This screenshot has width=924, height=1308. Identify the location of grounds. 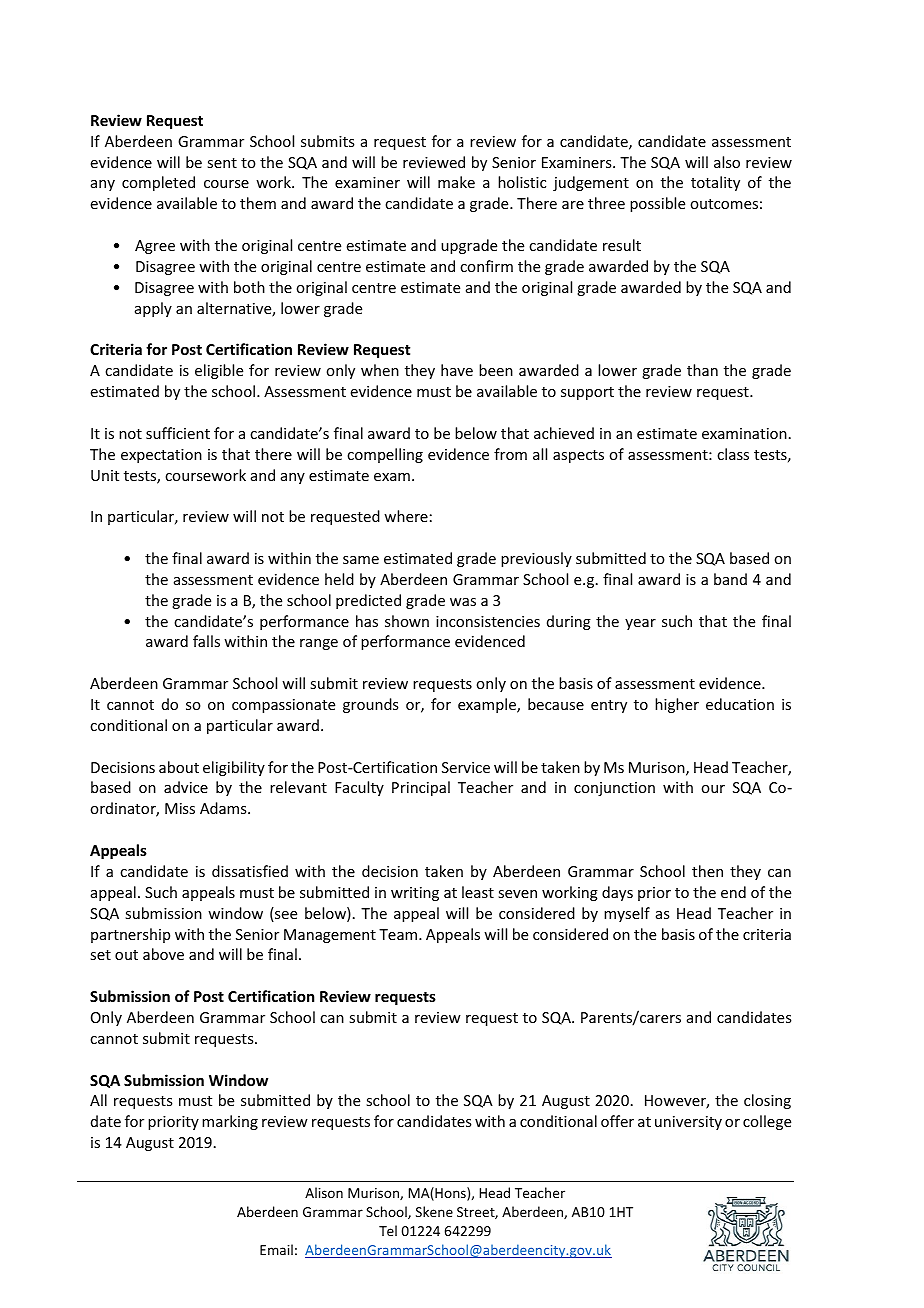
(370, 705).
